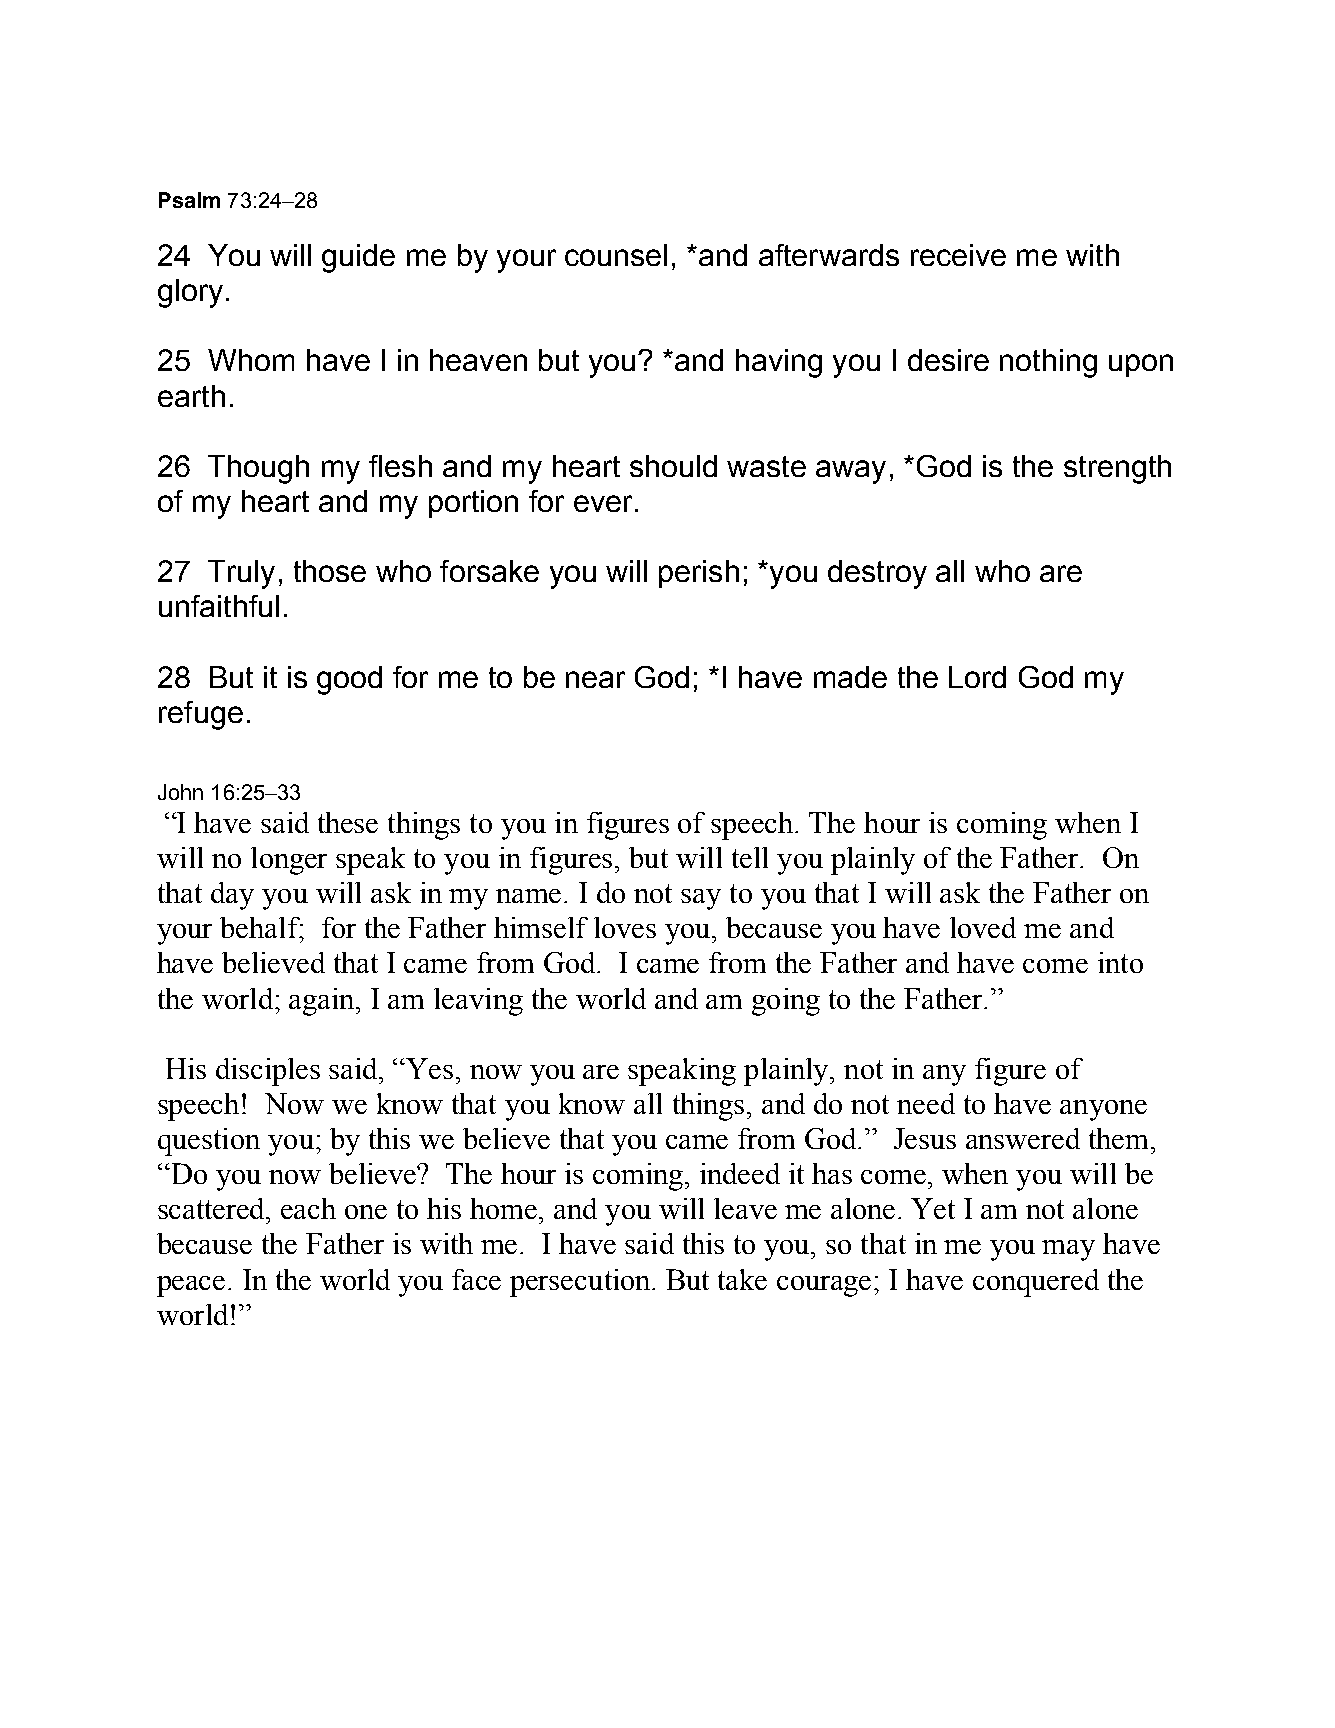 This screenshot has width=1335, height=1728. Describe the element at coordinates (308, 1208) in the screenshot. I see `each` at that location.
